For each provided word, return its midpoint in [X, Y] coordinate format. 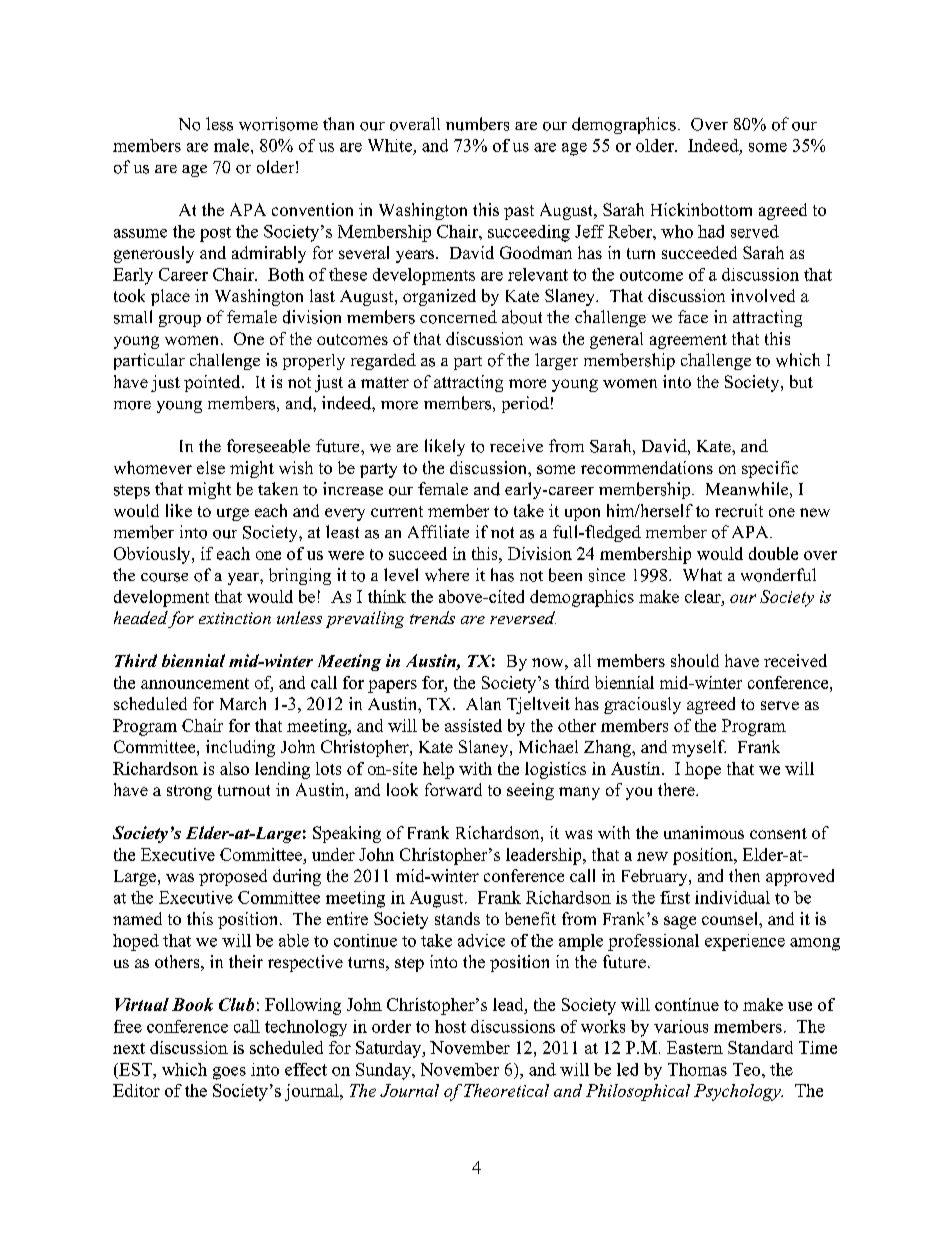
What [702, 574]
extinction [235, 618]
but [801, 381]
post [215, 234]
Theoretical [506, 1090]
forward [453, 789]
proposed [233, 877]
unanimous [704, 832]
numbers [477, 124]
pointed [213, 383]
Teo [748, 1069]
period [525, 404]
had [711, 231]
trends [432, 617]
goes [229, 1073]
